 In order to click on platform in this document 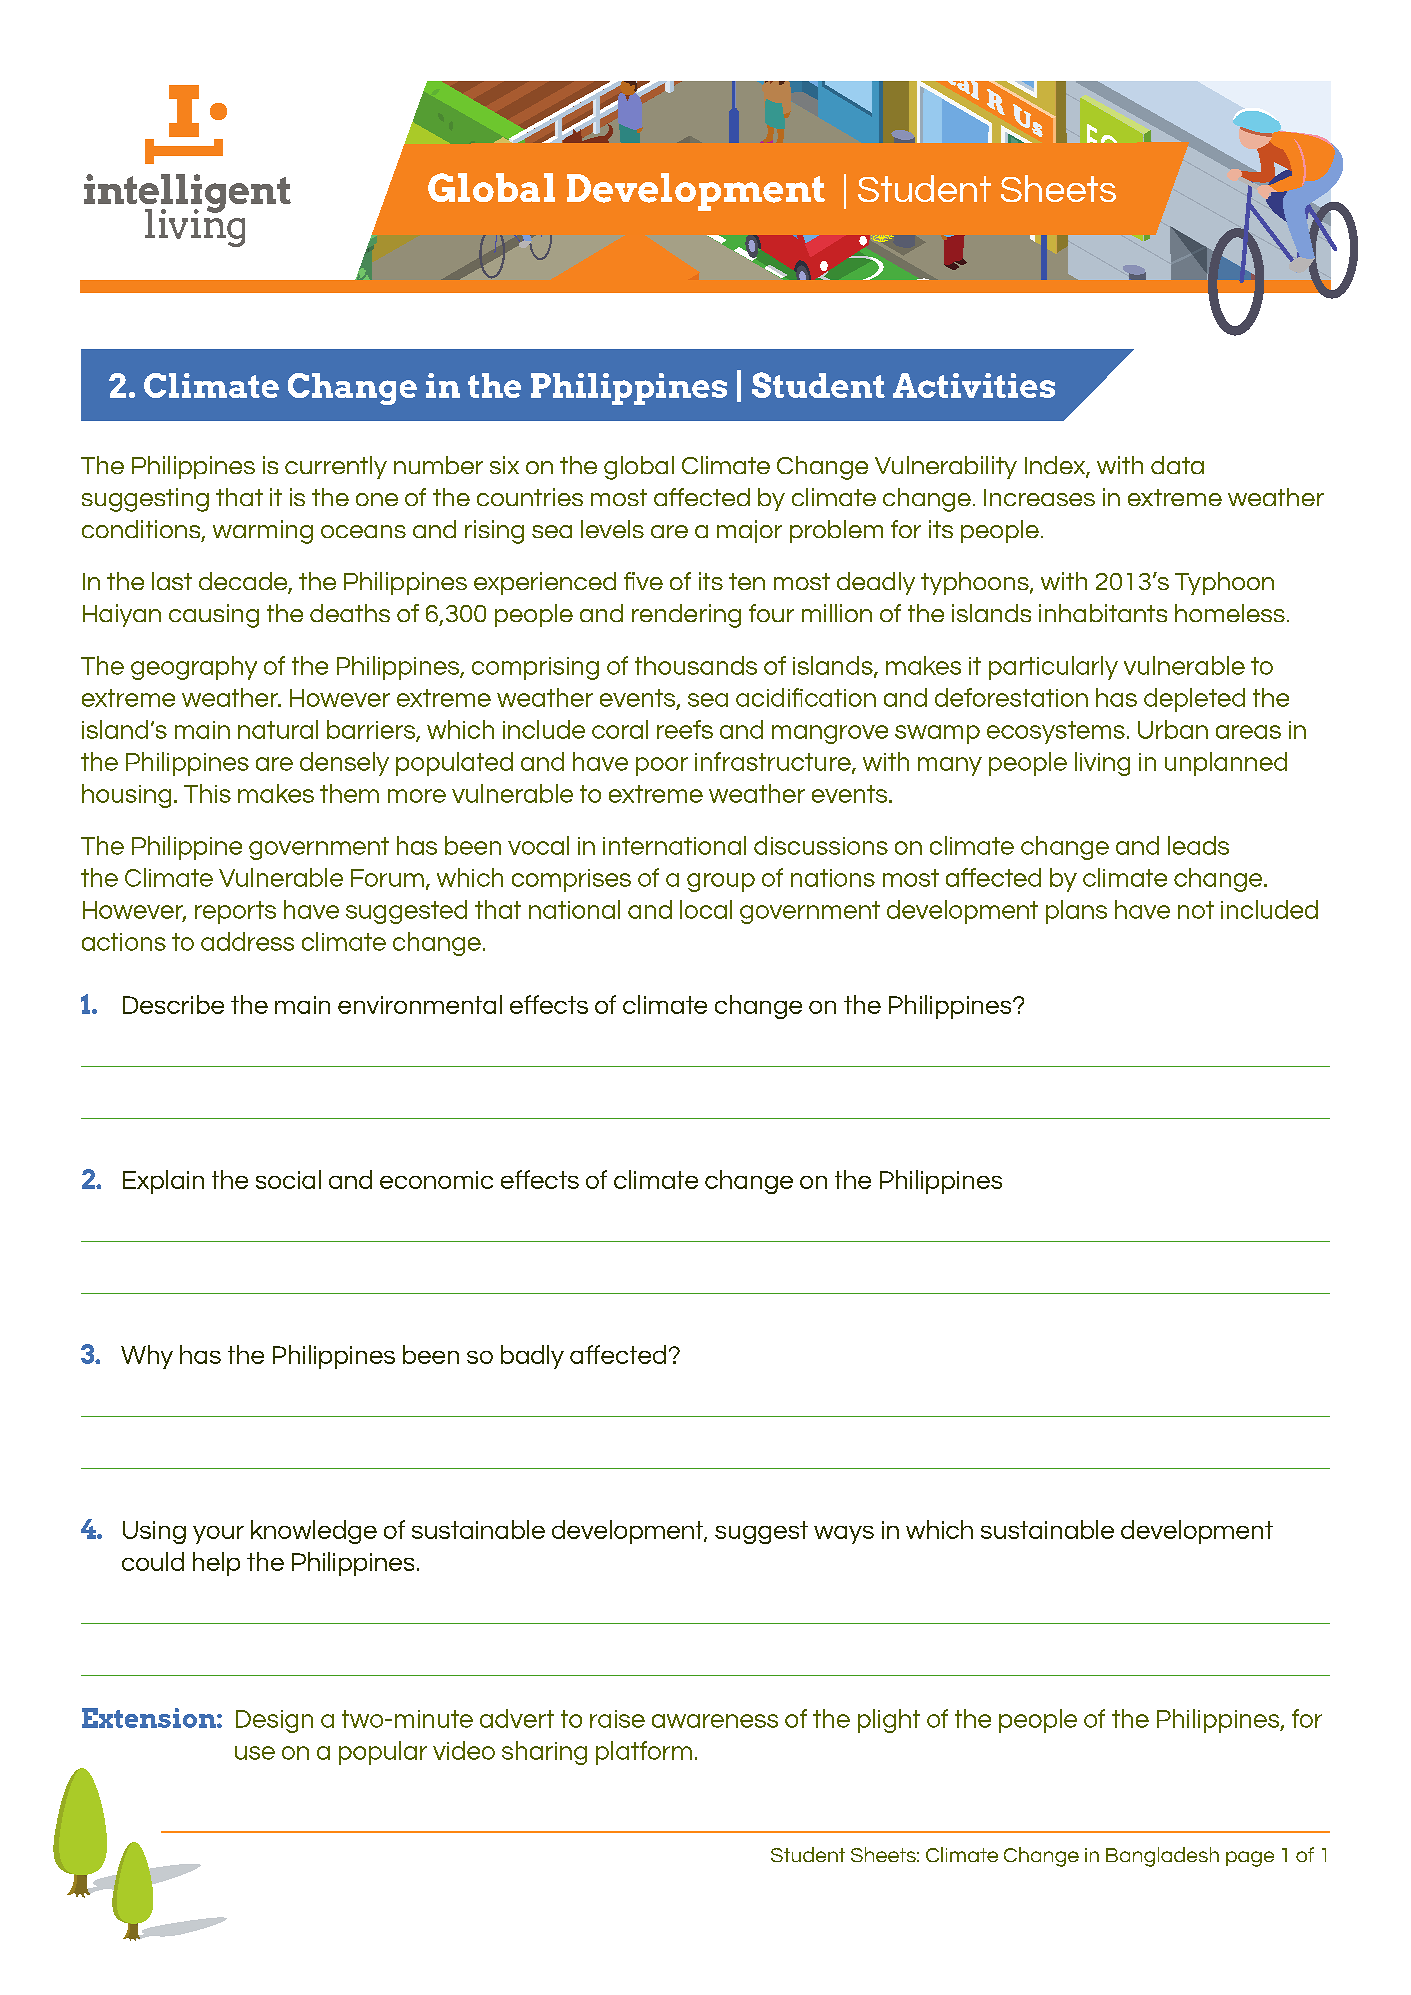, I will do `click(644, 1753)`.
